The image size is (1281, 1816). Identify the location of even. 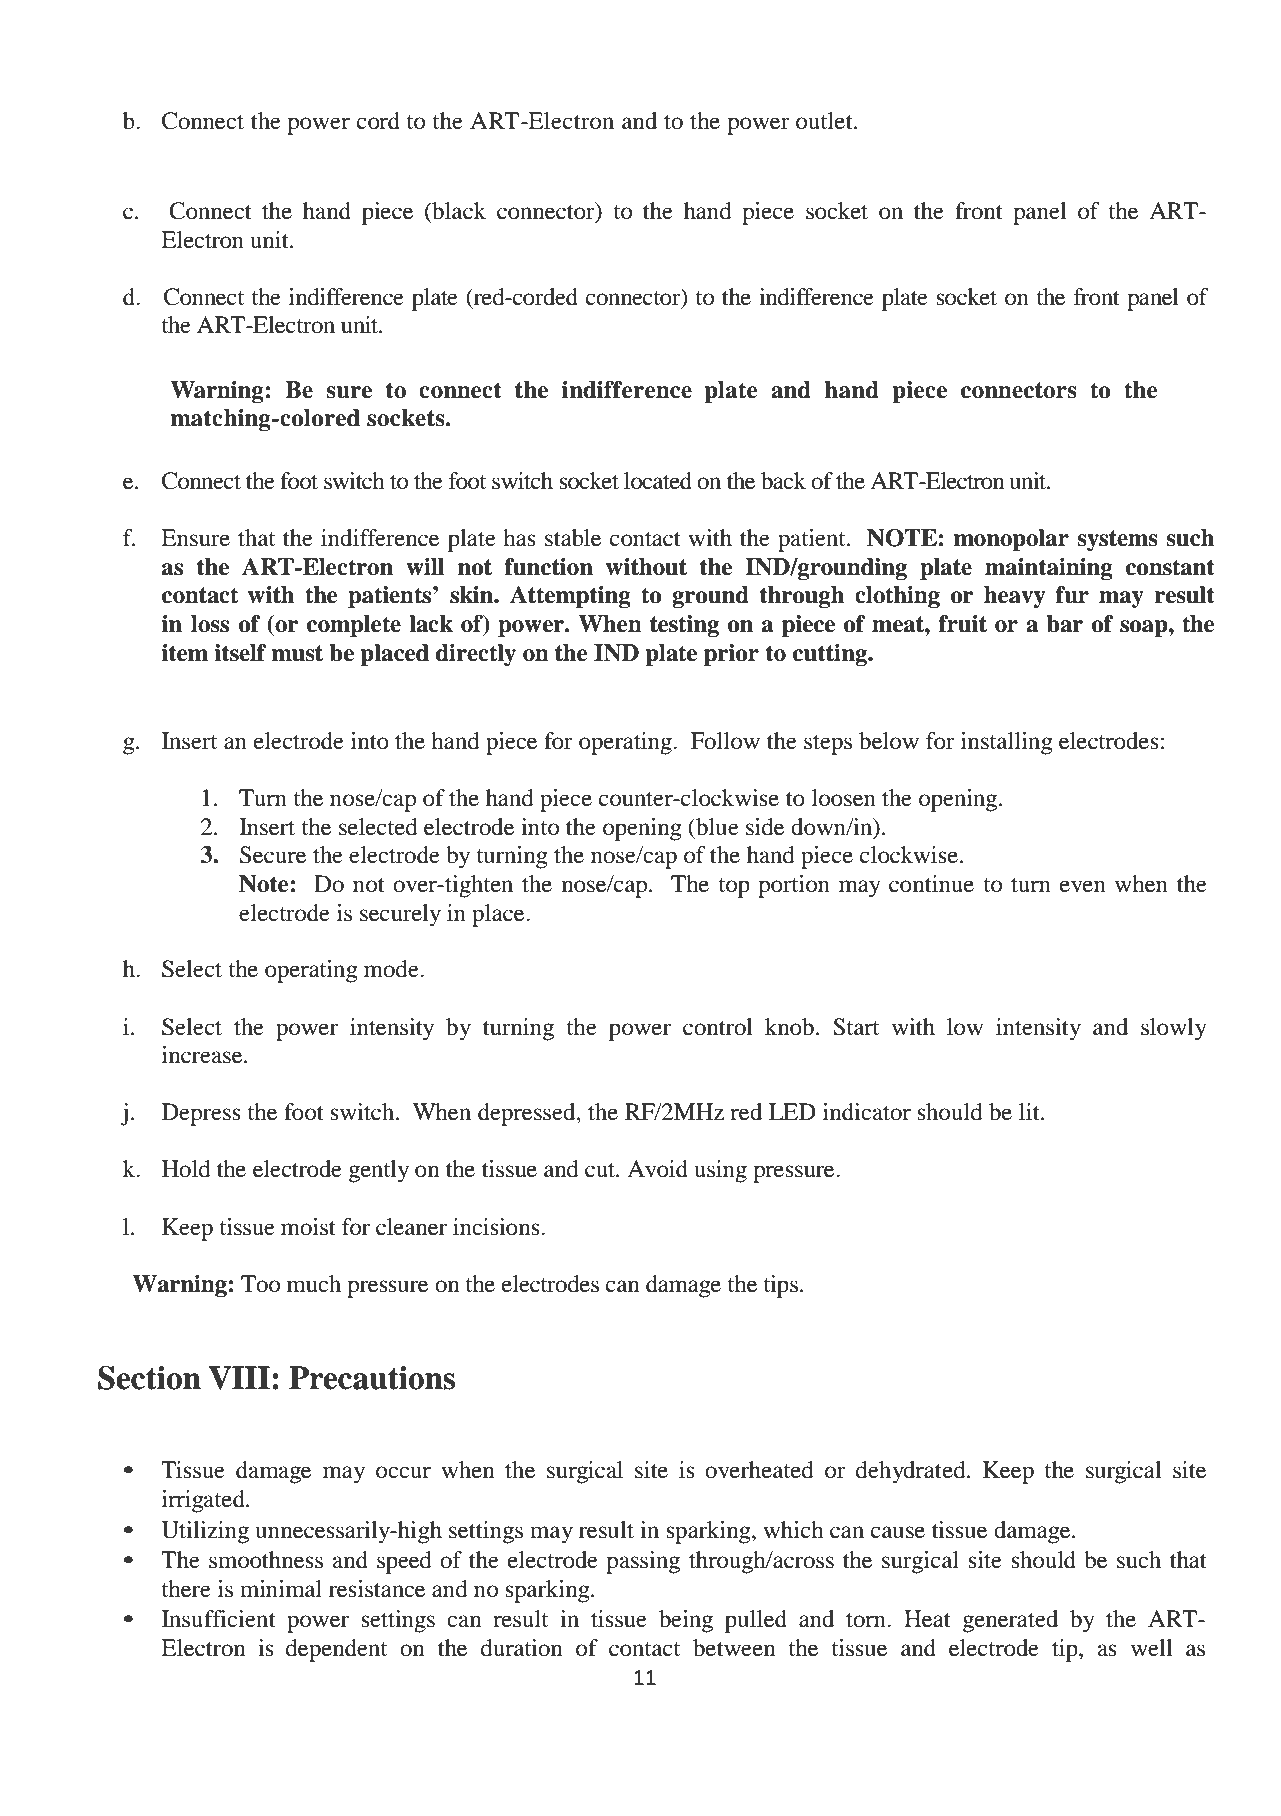
(1083, 886).
